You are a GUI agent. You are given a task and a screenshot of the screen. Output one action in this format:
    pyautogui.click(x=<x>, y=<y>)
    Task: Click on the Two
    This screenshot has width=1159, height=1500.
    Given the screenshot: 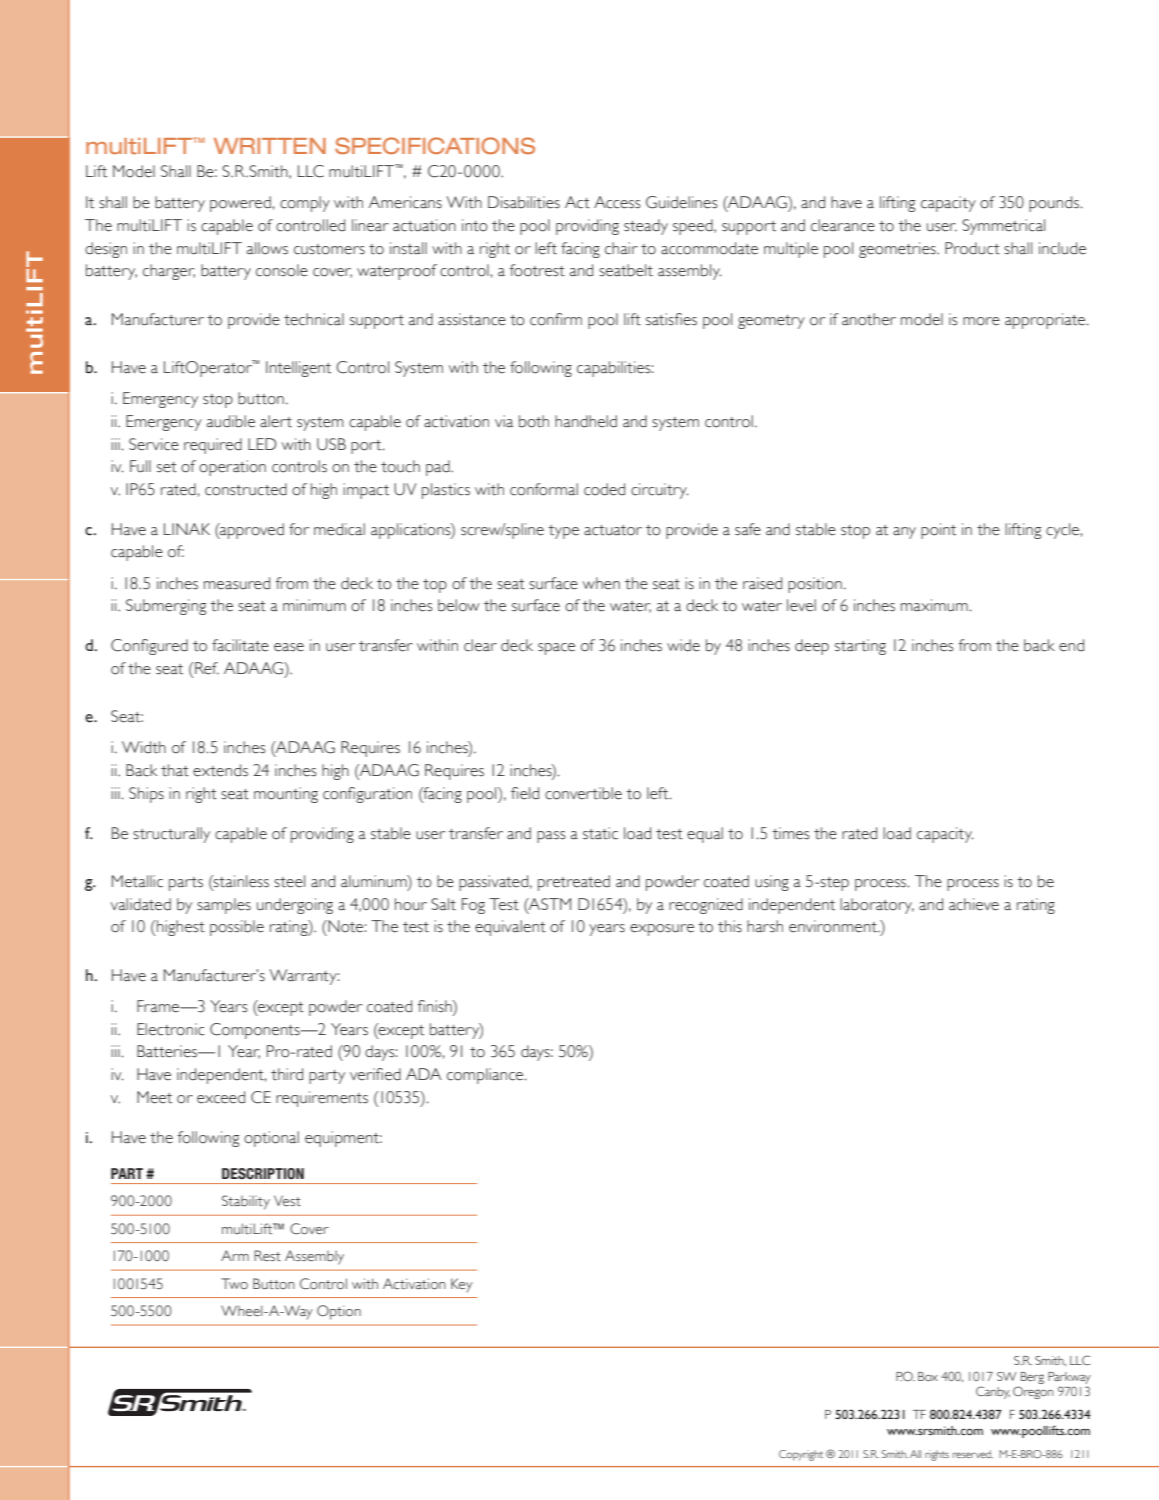 What is the action you would take?
    pyautogui.click(x=234, y=1283)
